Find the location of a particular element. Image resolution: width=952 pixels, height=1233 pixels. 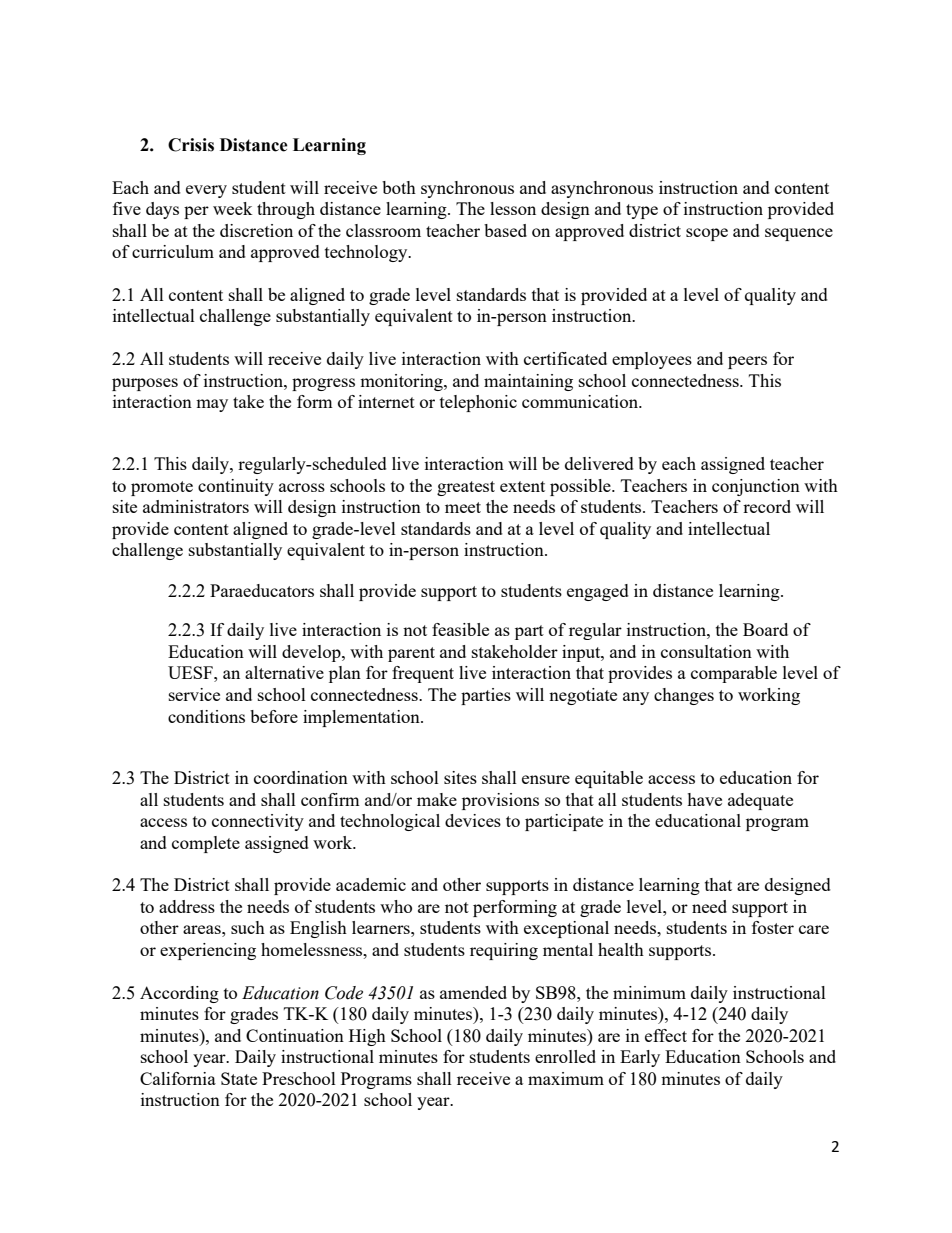

lesson is located at coordinates (513, 208).
